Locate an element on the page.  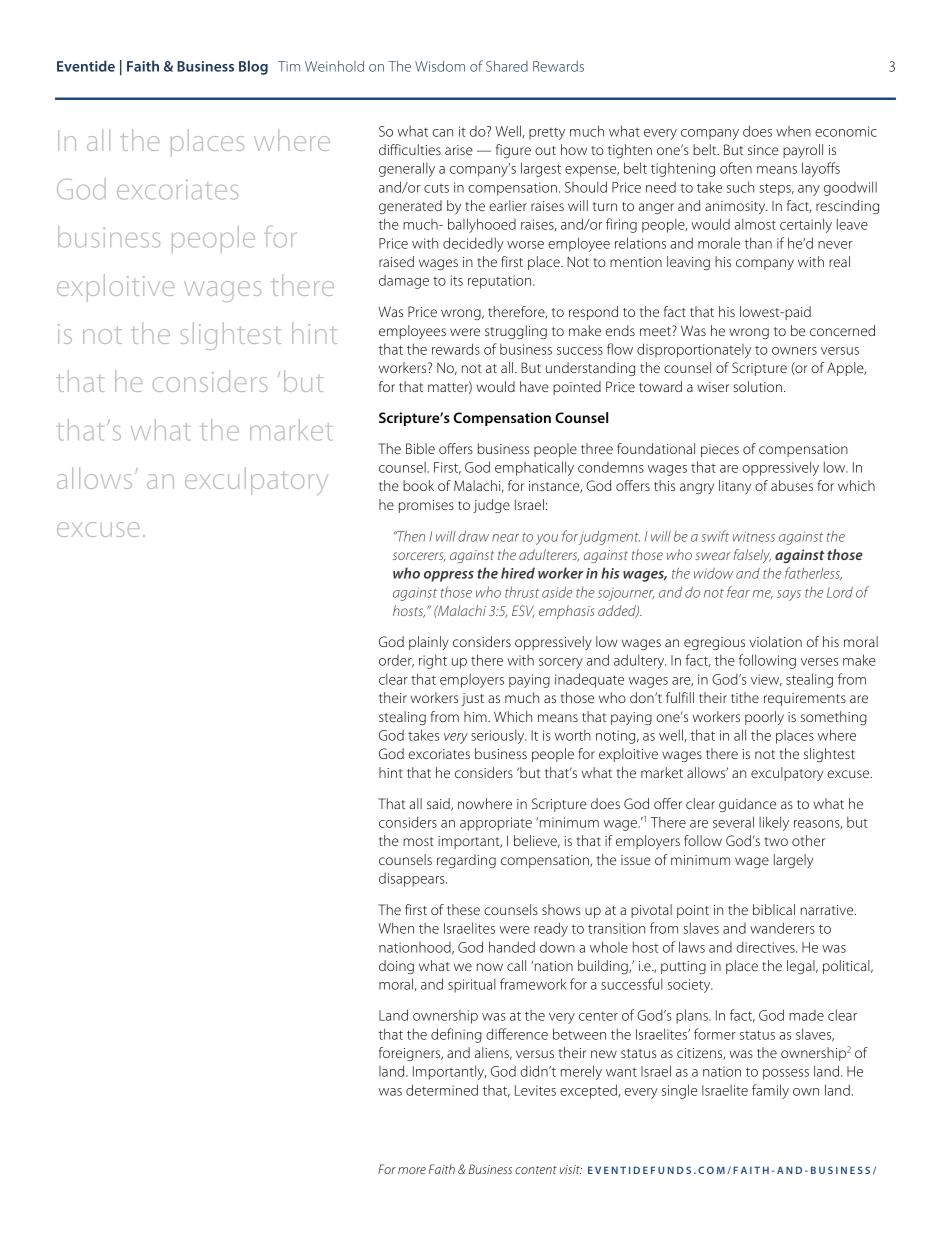
family is located at coordinates (770, 1091).
